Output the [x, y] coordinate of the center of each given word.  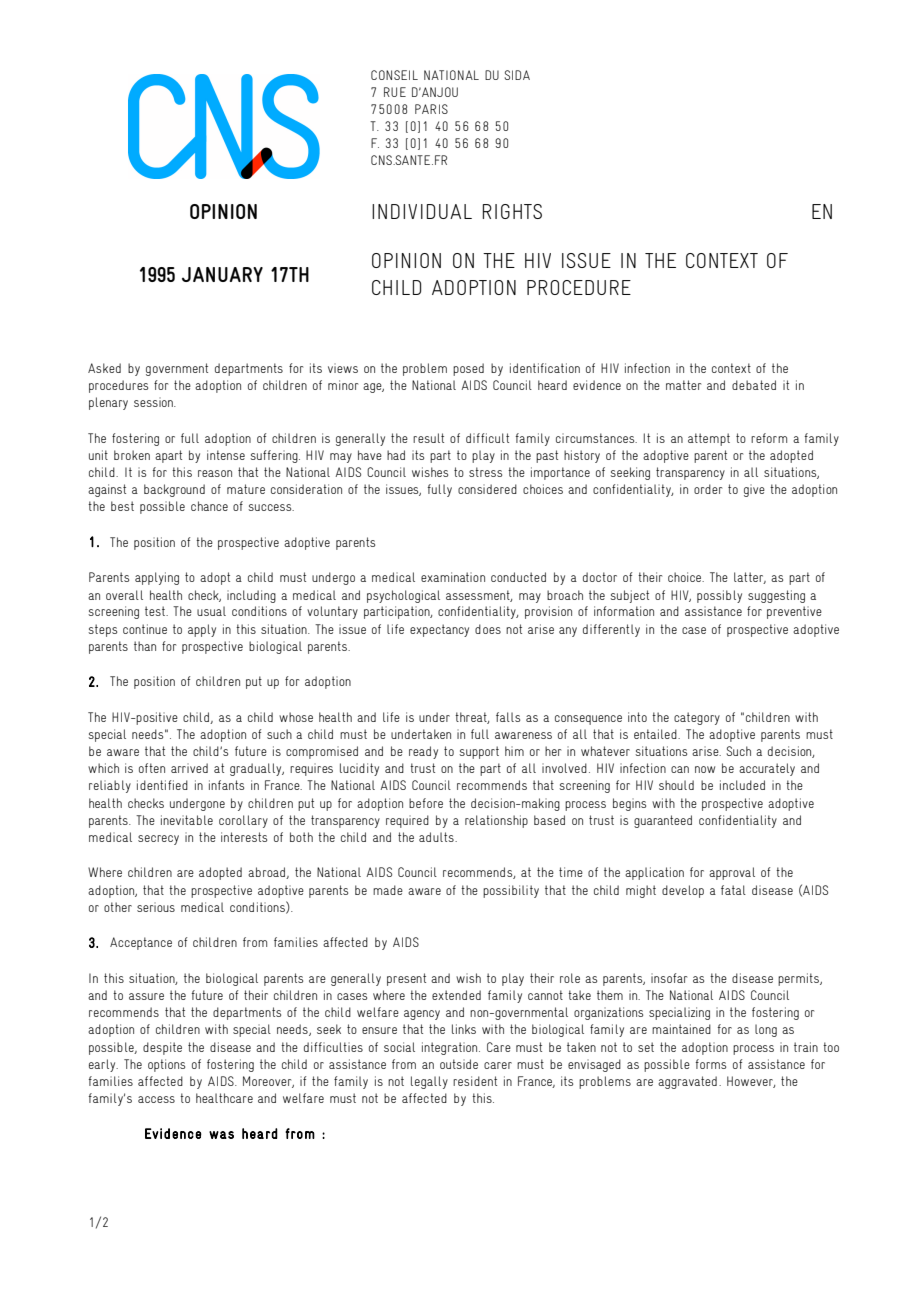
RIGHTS [512, 211]
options [166, 1065]
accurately [767, 769]
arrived [189, 768]
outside [459, 1064]
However [751, 1082]
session [154, 402]
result [428, 438]
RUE [395, 92]
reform [769, 438]
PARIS [431, 109]
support [479, 752]
